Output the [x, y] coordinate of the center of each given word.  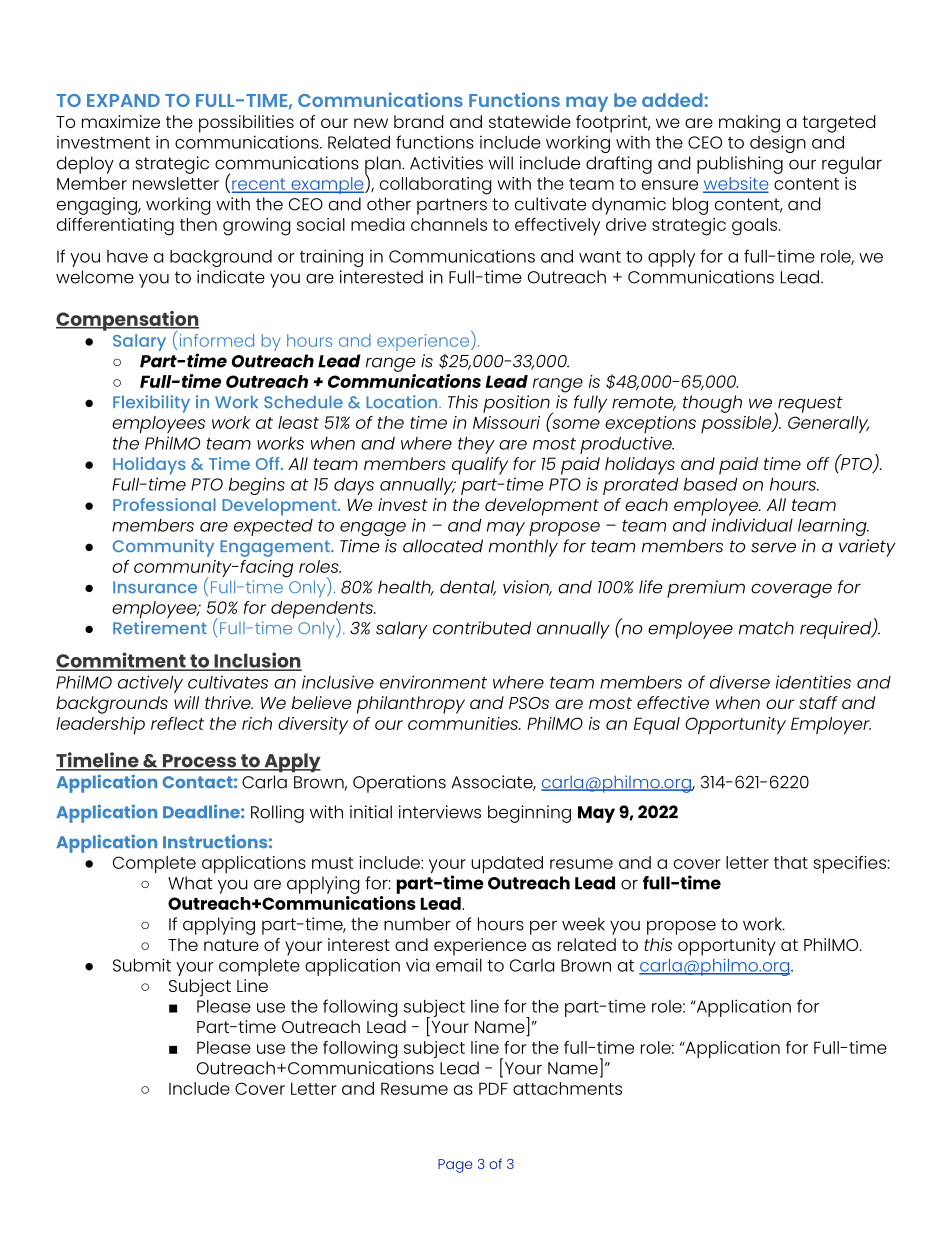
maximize [121, 121]
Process [199, 762]
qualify [480, 466]
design [778, 144]
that [791, 862]
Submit [142, 965]
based [711, 484]
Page [455, 1166]
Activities [446, 163]
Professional [164, 504]
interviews [440, 812]
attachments [567, 1088]
